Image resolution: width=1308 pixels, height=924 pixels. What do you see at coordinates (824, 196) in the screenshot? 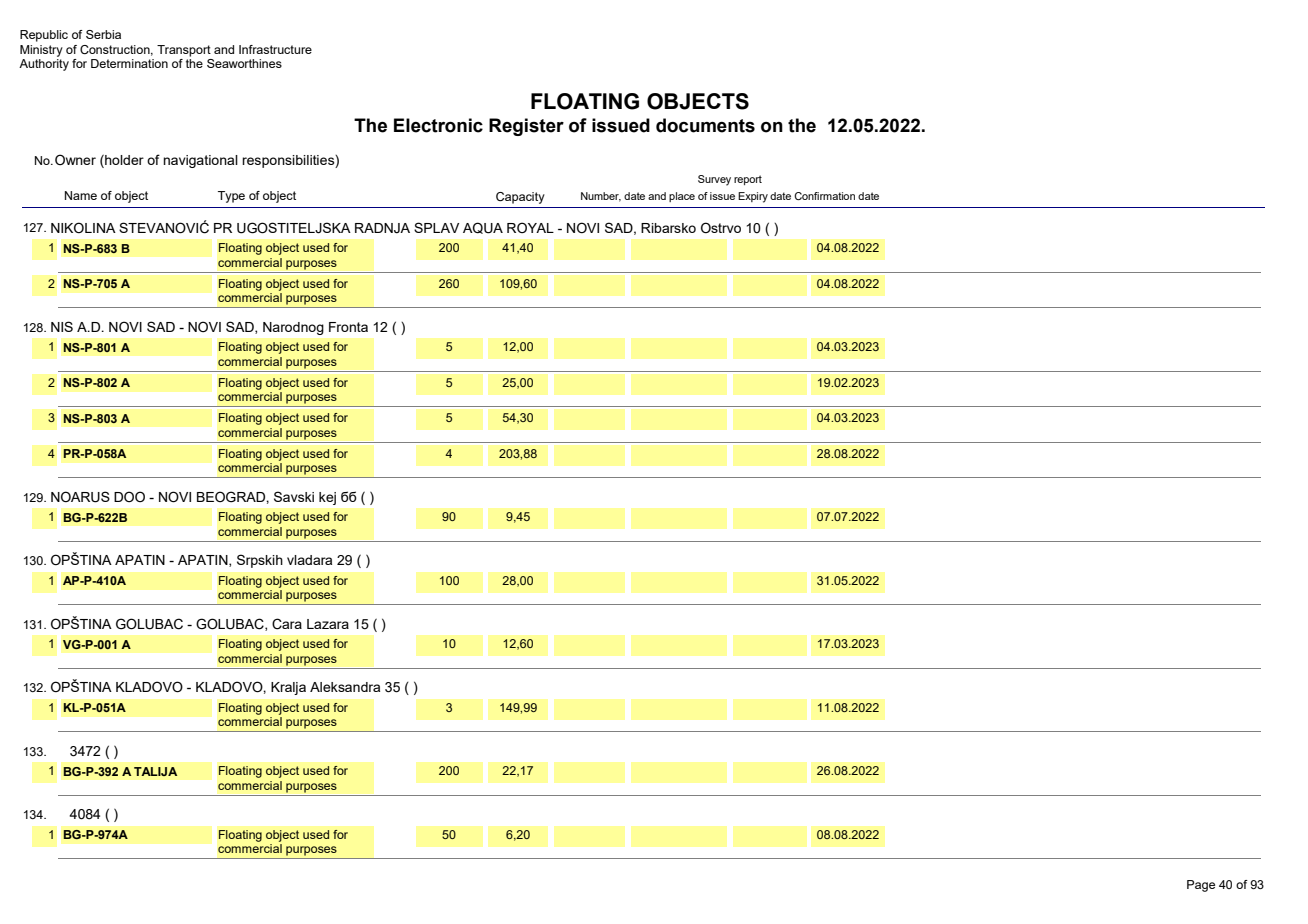
I see `Confirmation` at bounding box center [824, 196].
